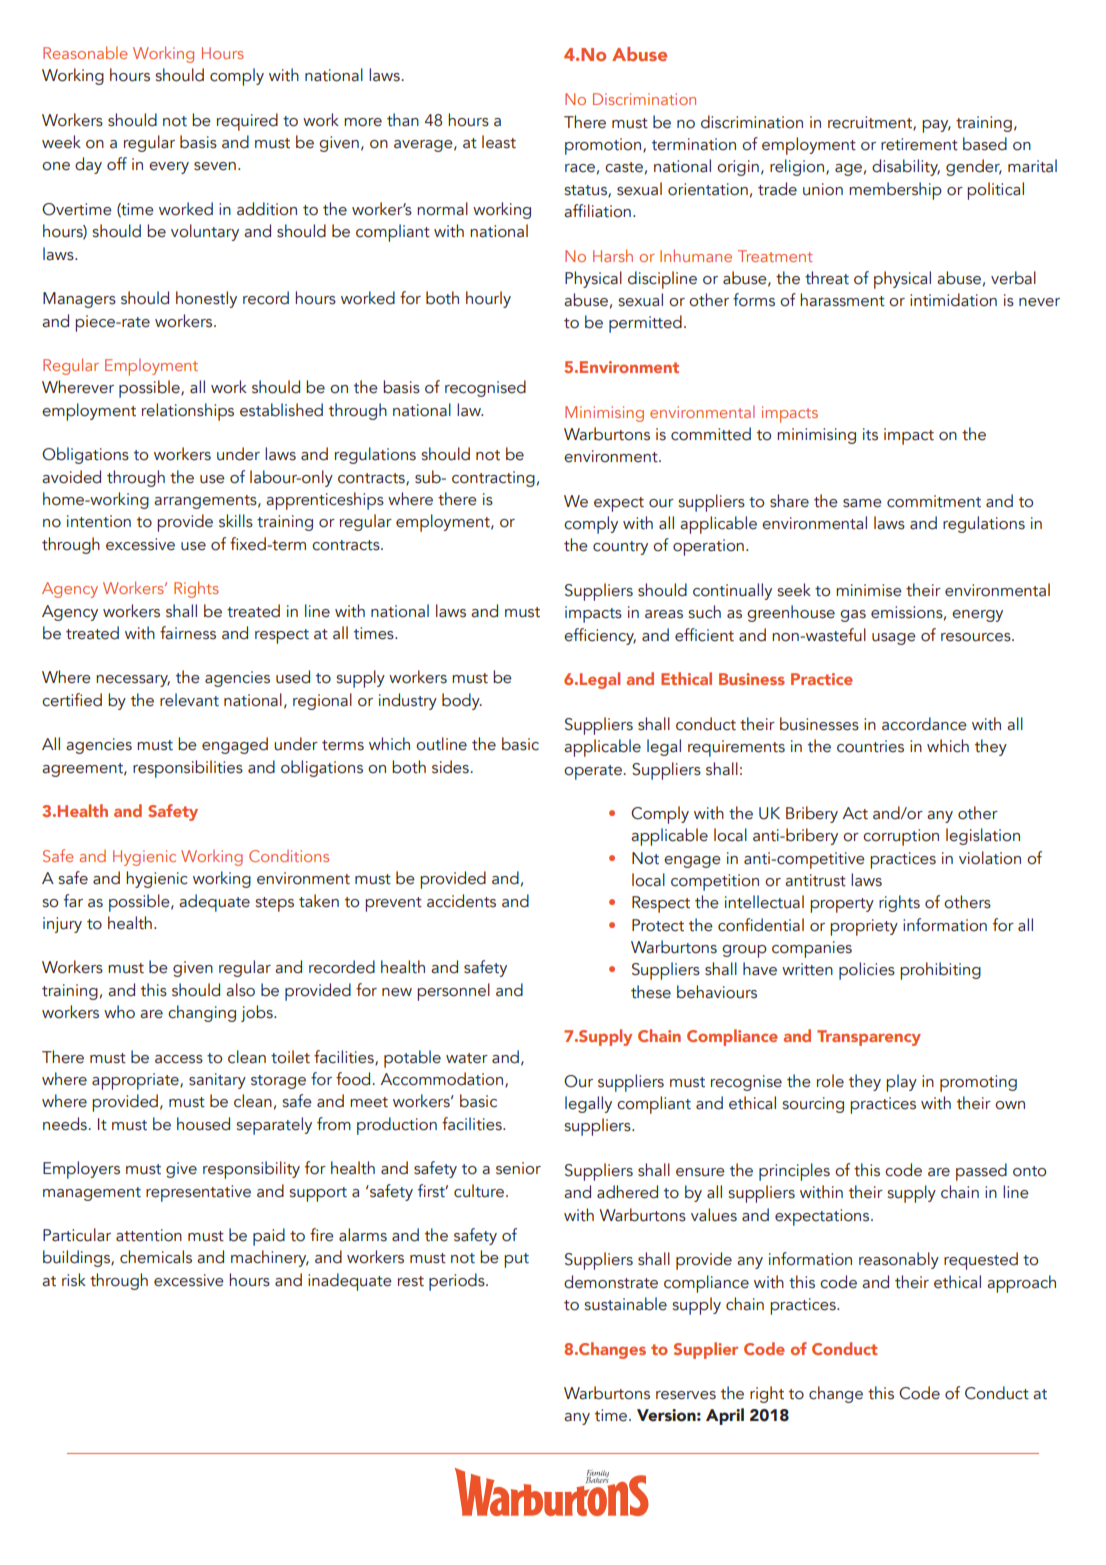 This document has width=1106, height=1565. What do you see at coordinates (188, 412) in the document?
I see `relationships` at bounding box center [188, 412].
